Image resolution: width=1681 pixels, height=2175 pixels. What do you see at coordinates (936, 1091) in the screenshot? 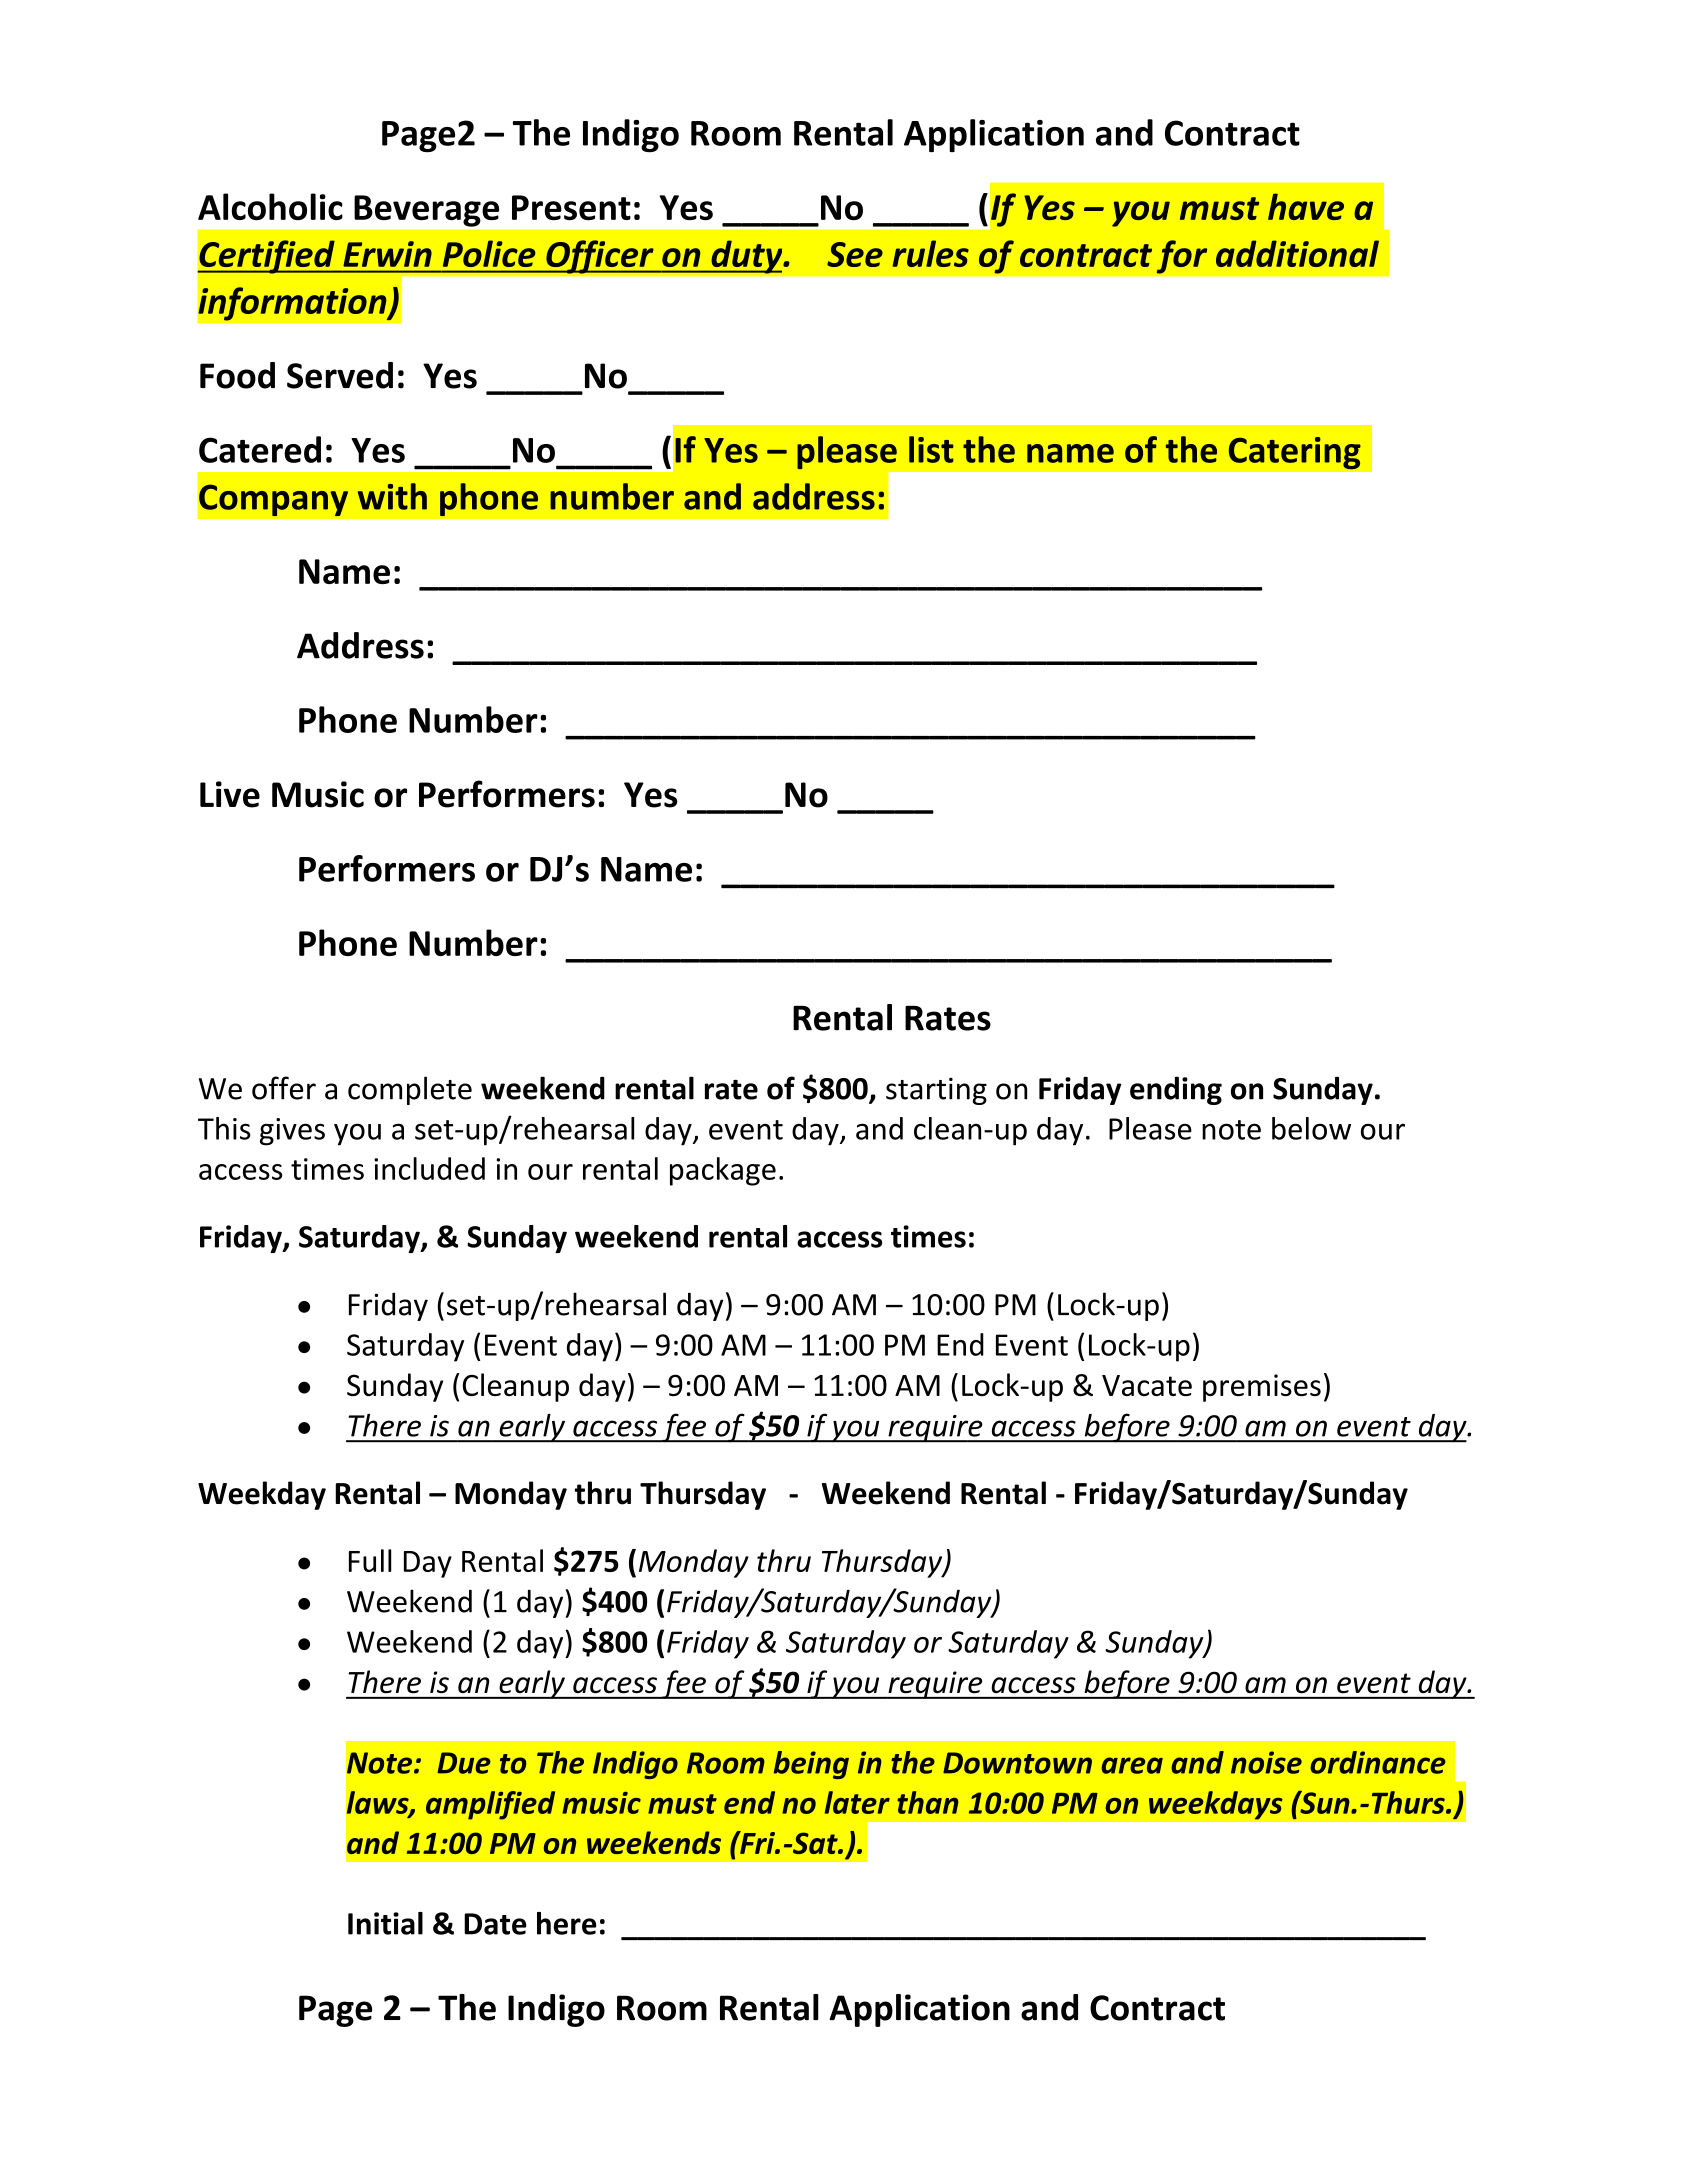
I see `starting` at bounding box center [936, 1091].
